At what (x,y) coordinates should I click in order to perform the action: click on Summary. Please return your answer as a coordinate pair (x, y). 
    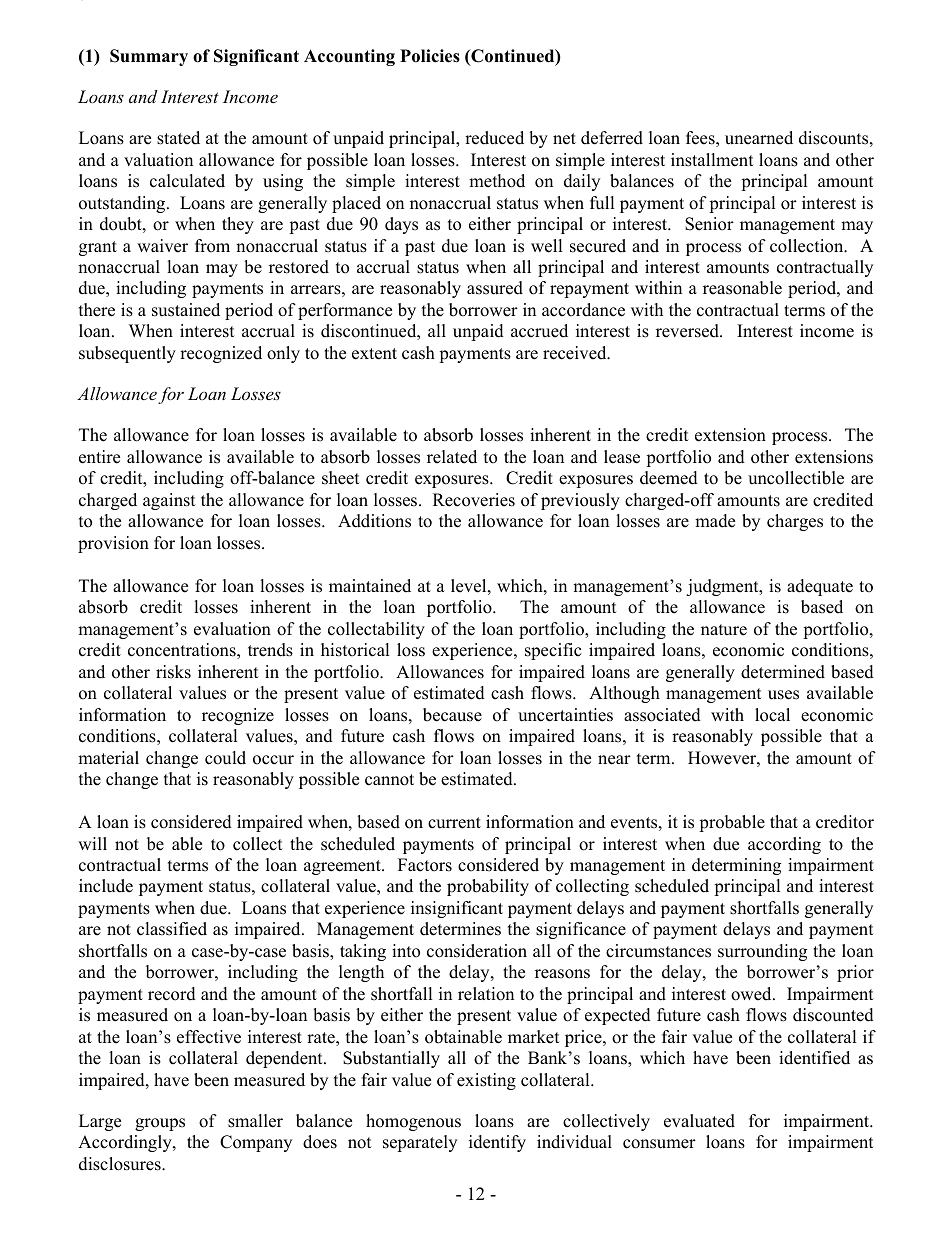
    Looking at the image, I should click on (149, 57).
